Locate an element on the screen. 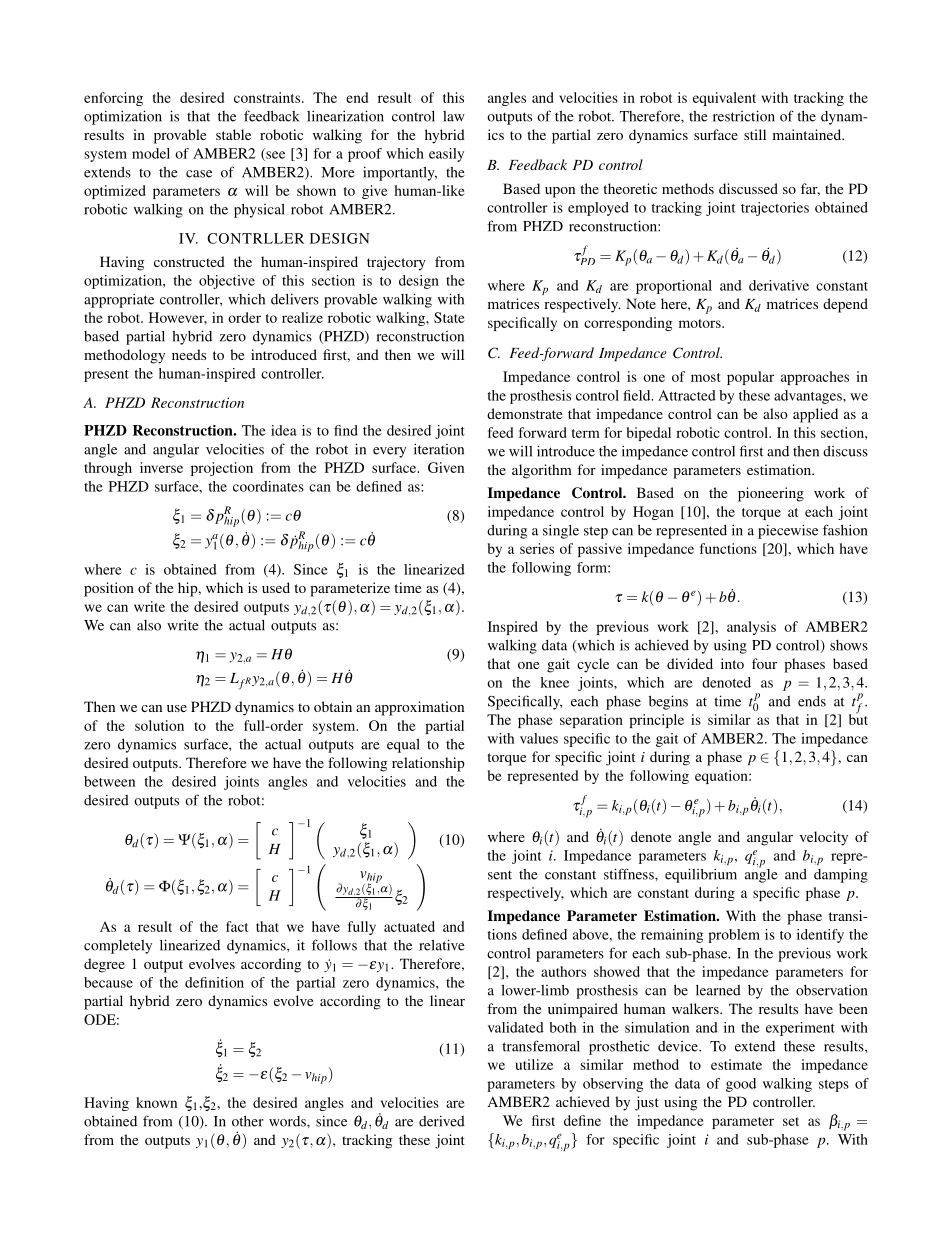  velocity is located at coordinates (824, 838).
